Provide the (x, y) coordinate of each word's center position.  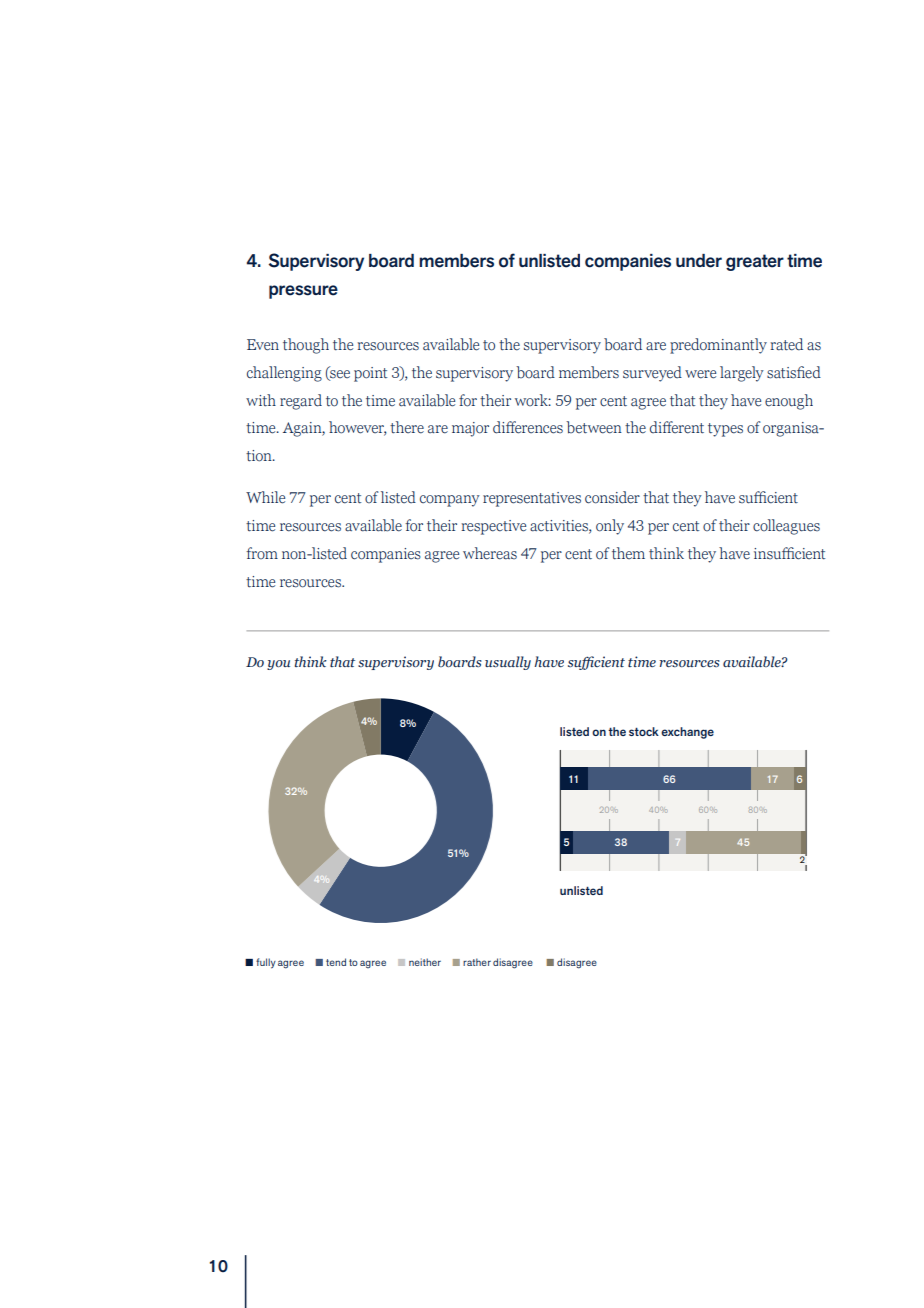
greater (755, 262)
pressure (303, 292)
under (699, 261)
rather (477, 962)
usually (508, 663)
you (278, 665)
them (628, 553)
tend (336, 962)
